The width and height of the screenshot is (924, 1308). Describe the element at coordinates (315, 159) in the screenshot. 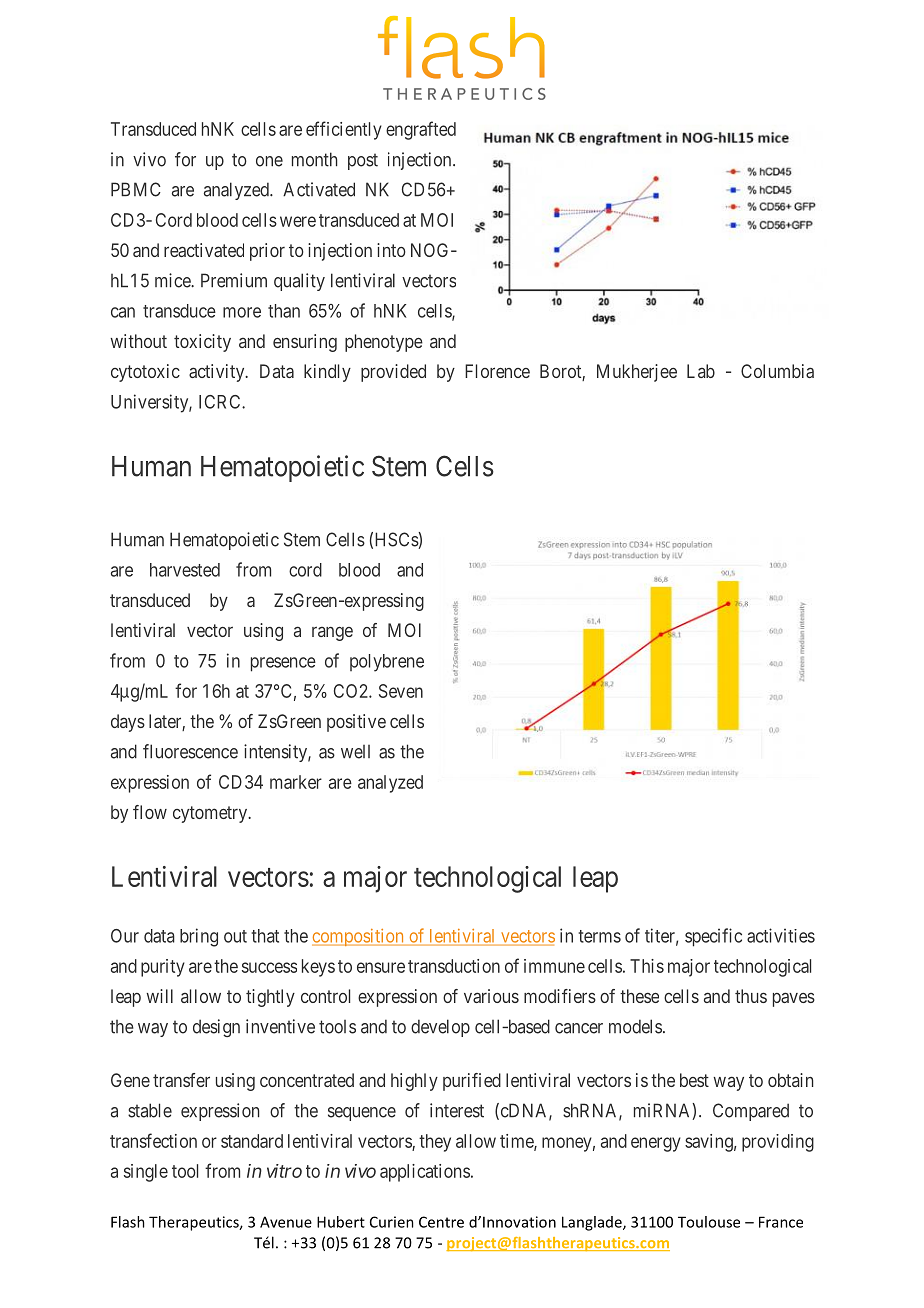

I see `month` at that location.
